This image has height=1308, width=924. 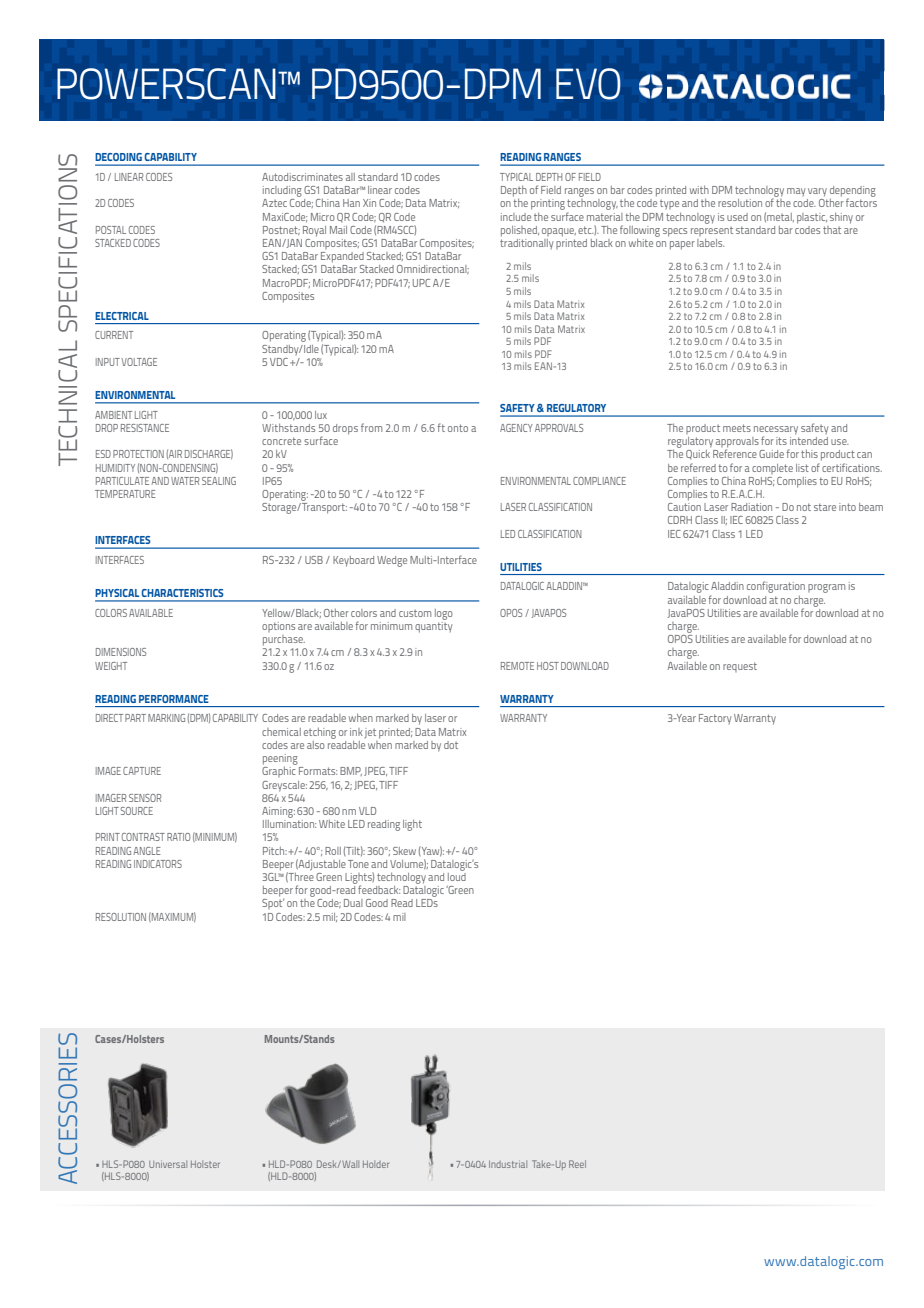 What do you see at coordinates (771, 454) in the image?
I see `Guide` at bounding box center [771, 454].
